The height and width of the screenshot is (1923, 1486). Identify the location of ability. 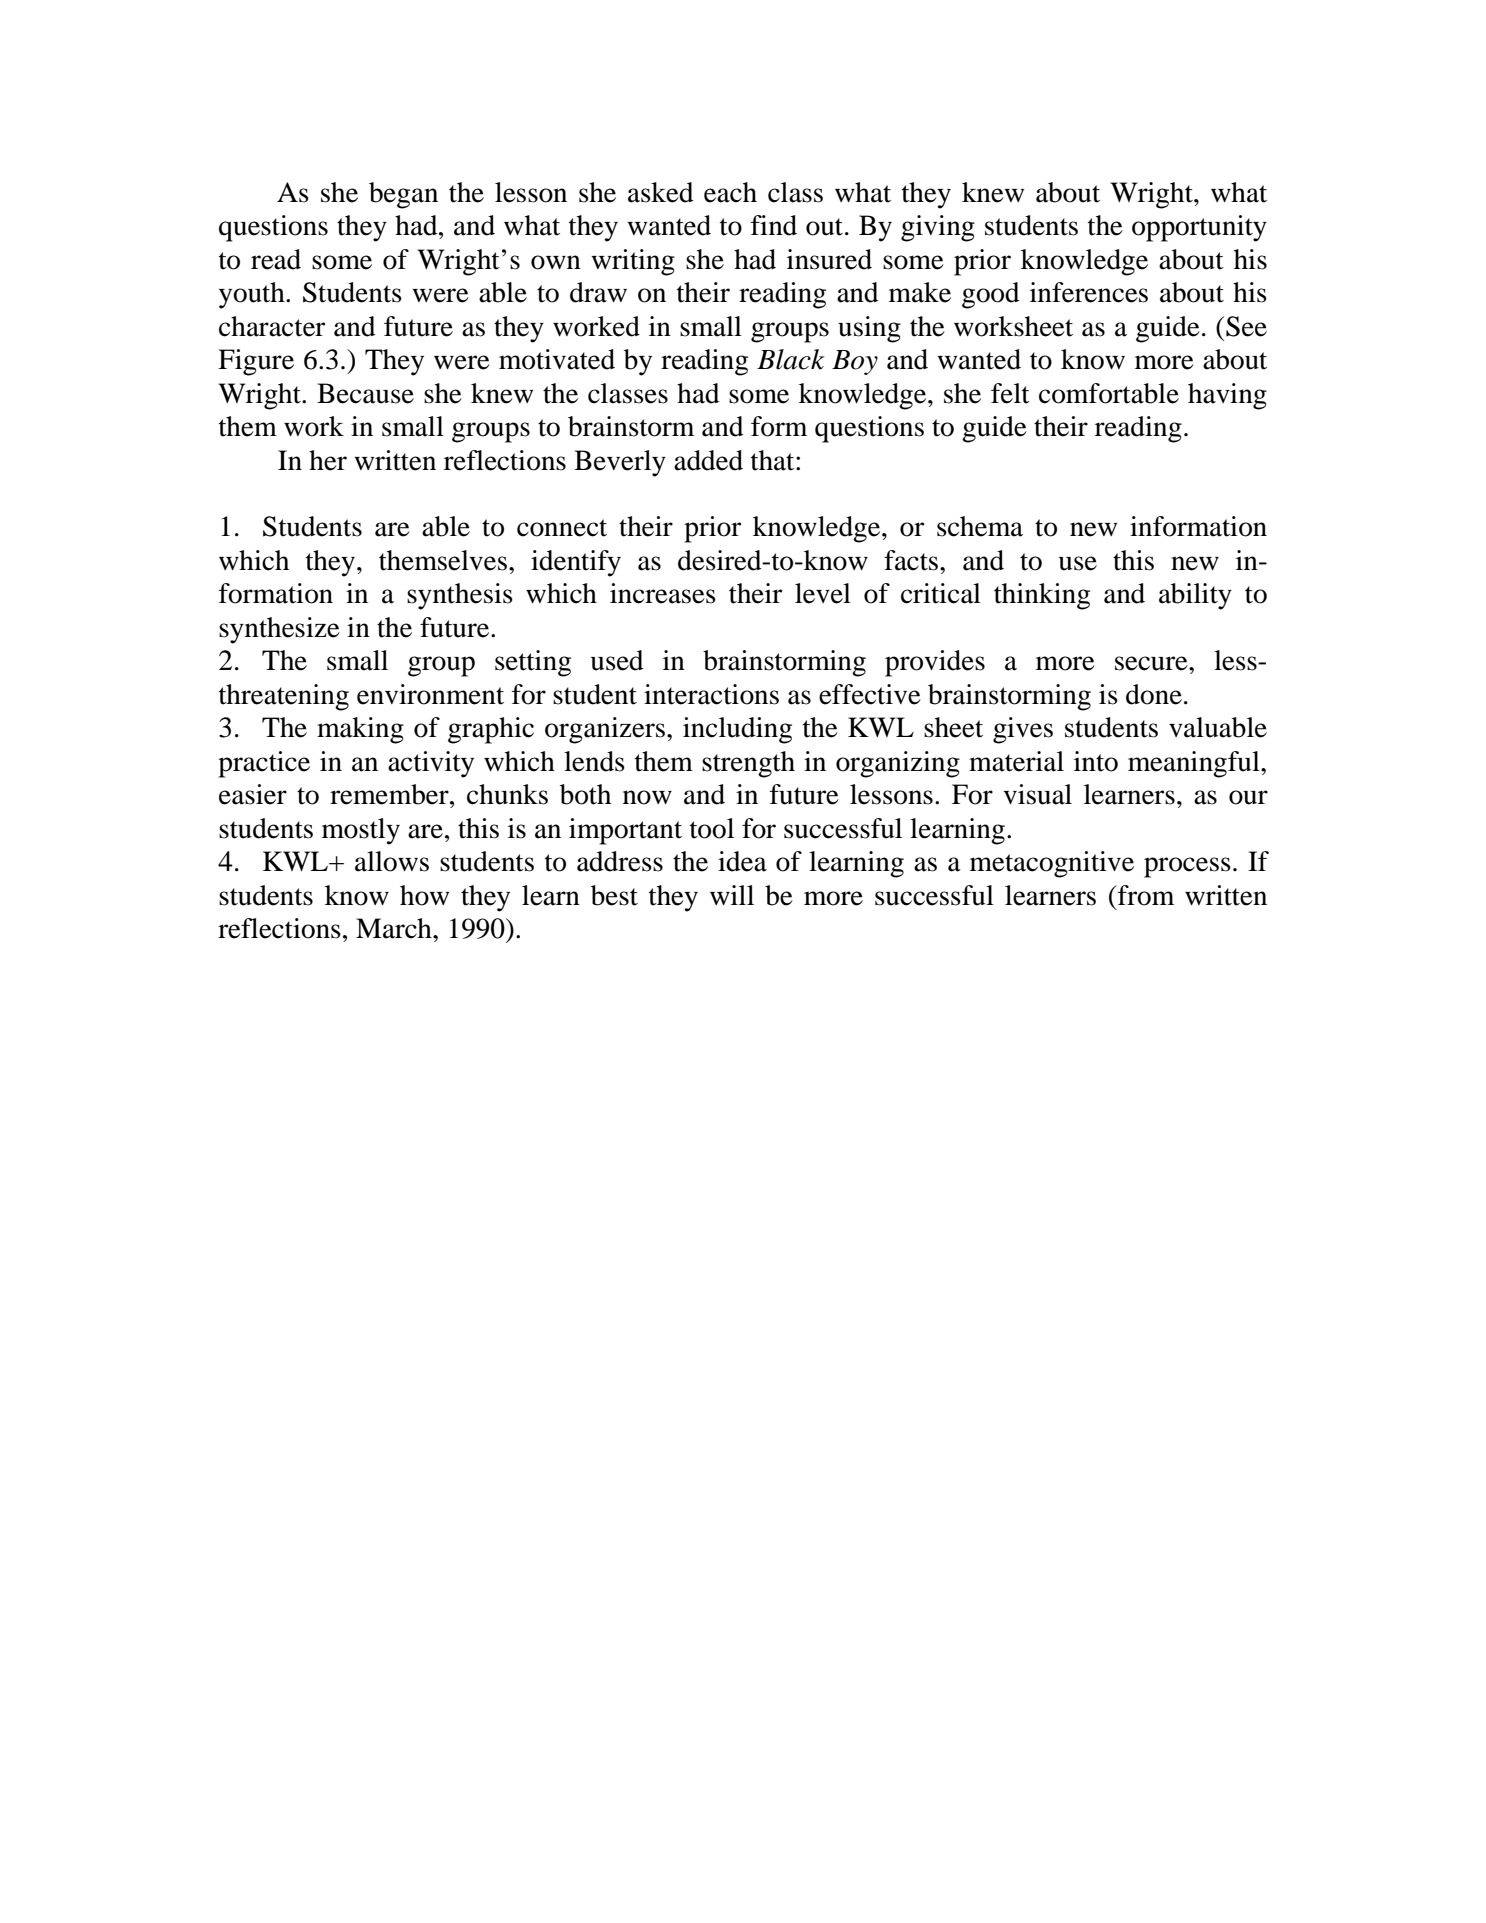
(1195, 596).
